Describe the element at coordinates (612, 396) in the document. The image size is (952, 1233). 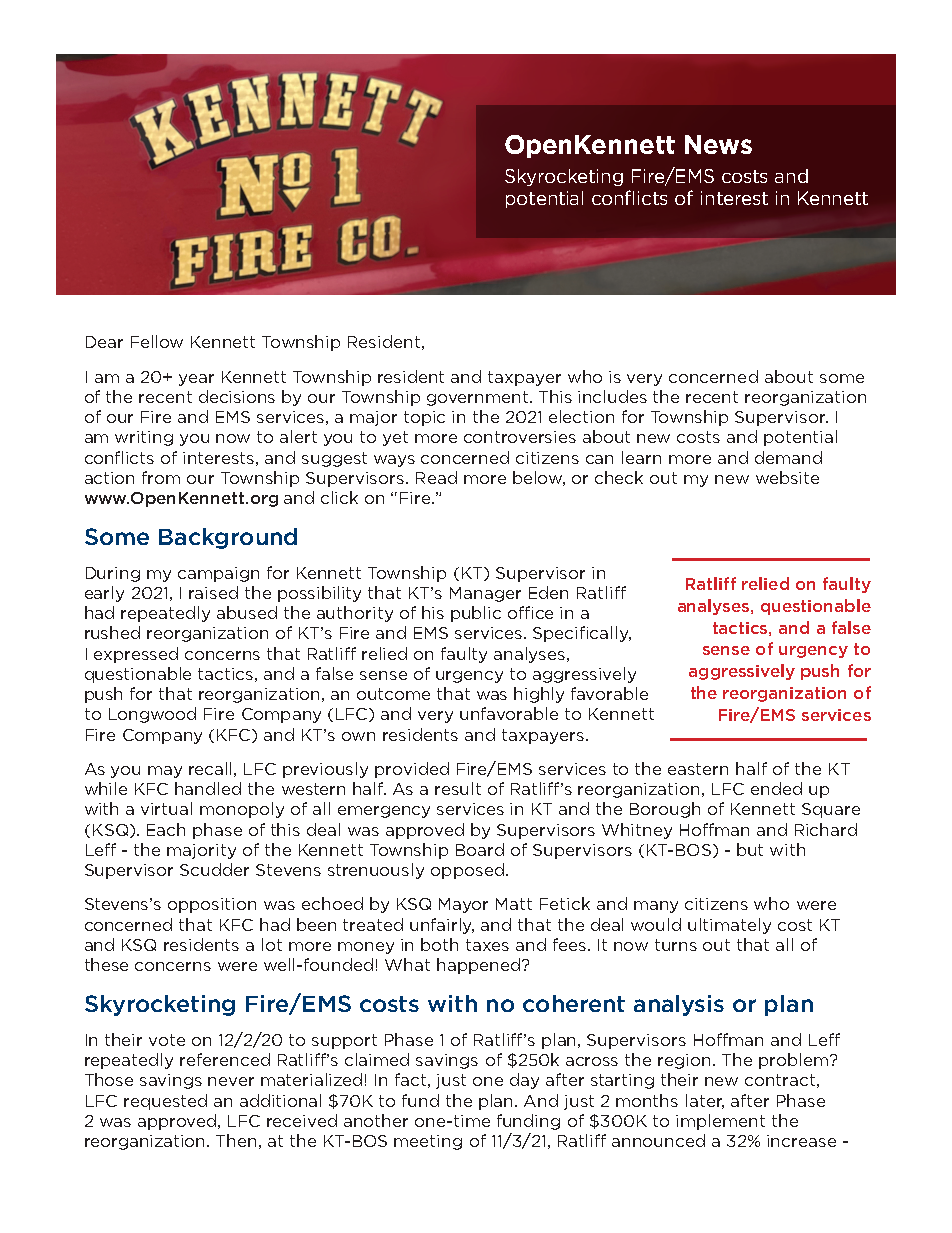
I see `includes` at that location.
